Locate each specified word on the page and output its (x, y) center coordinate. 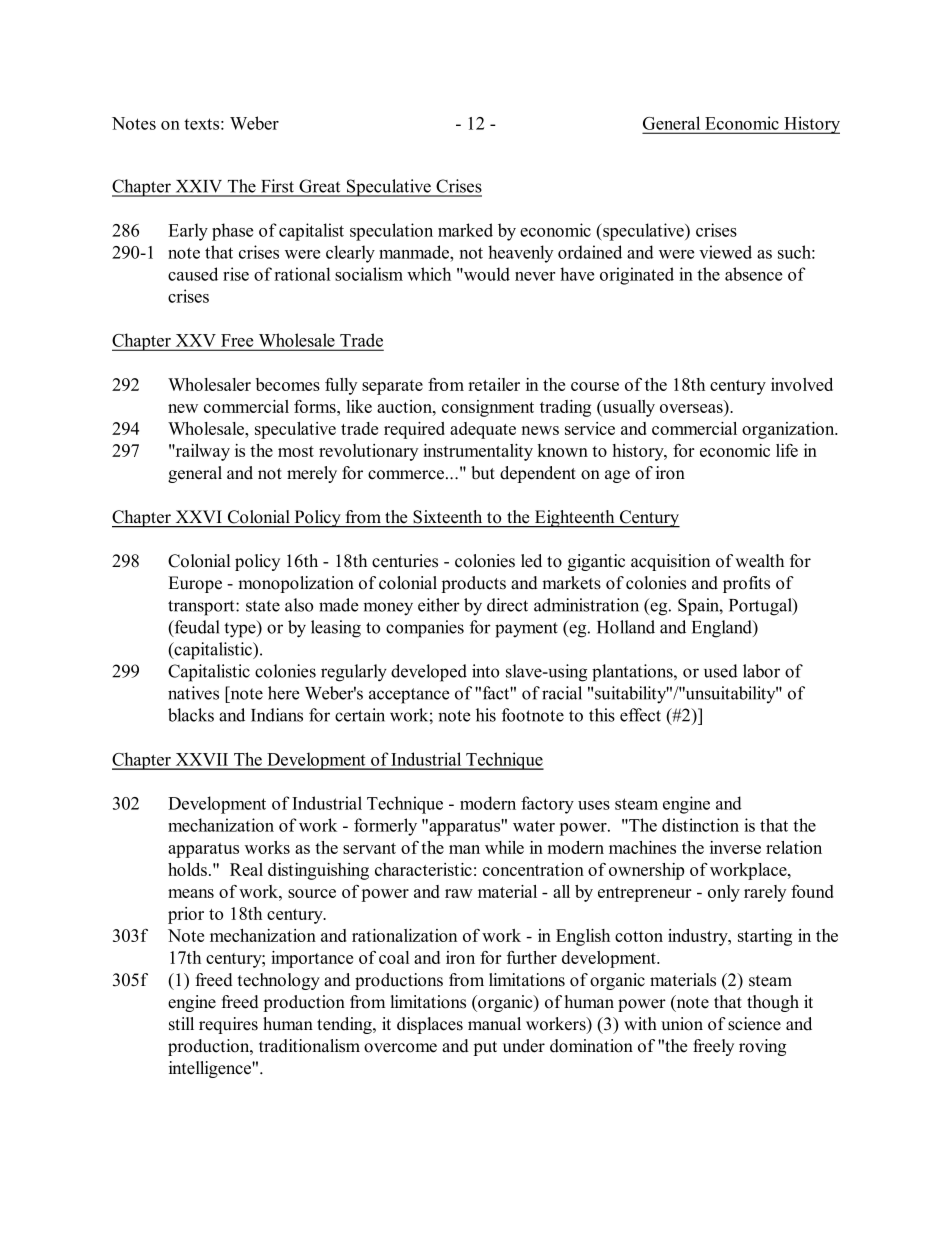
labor (761, 671)
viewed (725, 252)
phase (232, 232)
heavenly (520, 254)
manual (494, 1024)
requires (228, 1025)
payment (526, 630)
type (241, 629)
